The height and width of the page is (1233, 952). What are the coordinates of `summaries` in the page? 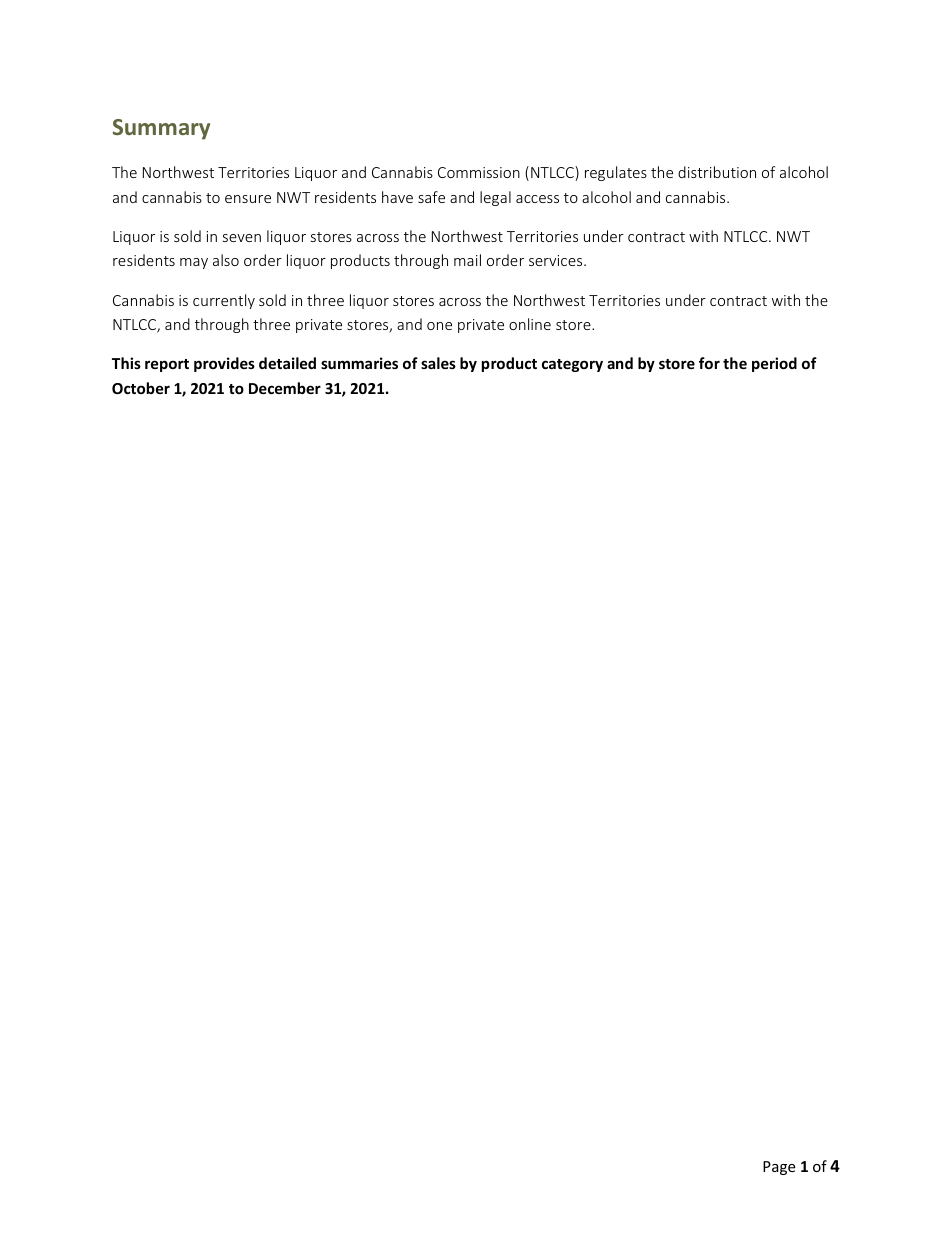 It's located at (359, 363).
